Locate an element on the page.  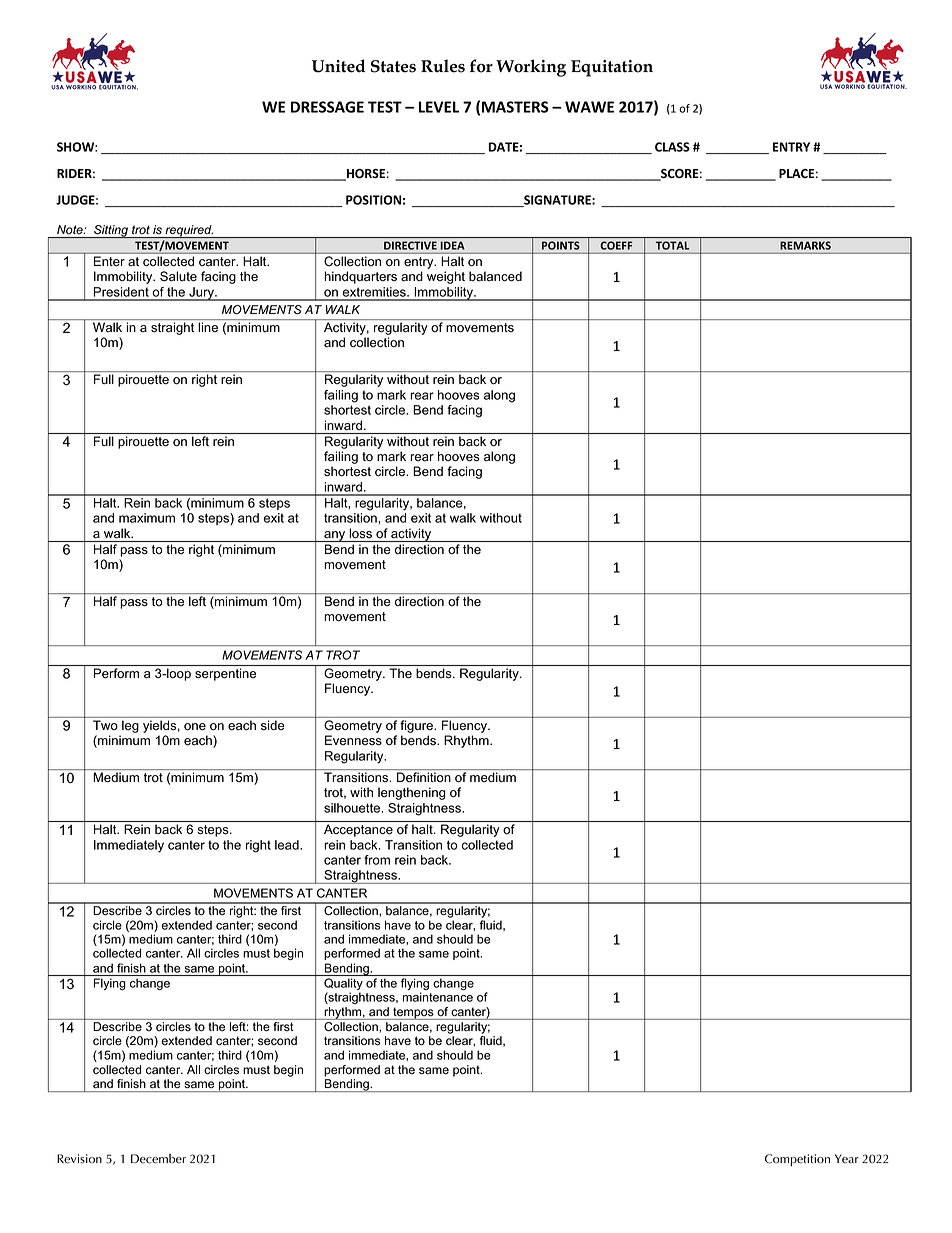
DRESSAGE is located at coordinates (327, 107).
